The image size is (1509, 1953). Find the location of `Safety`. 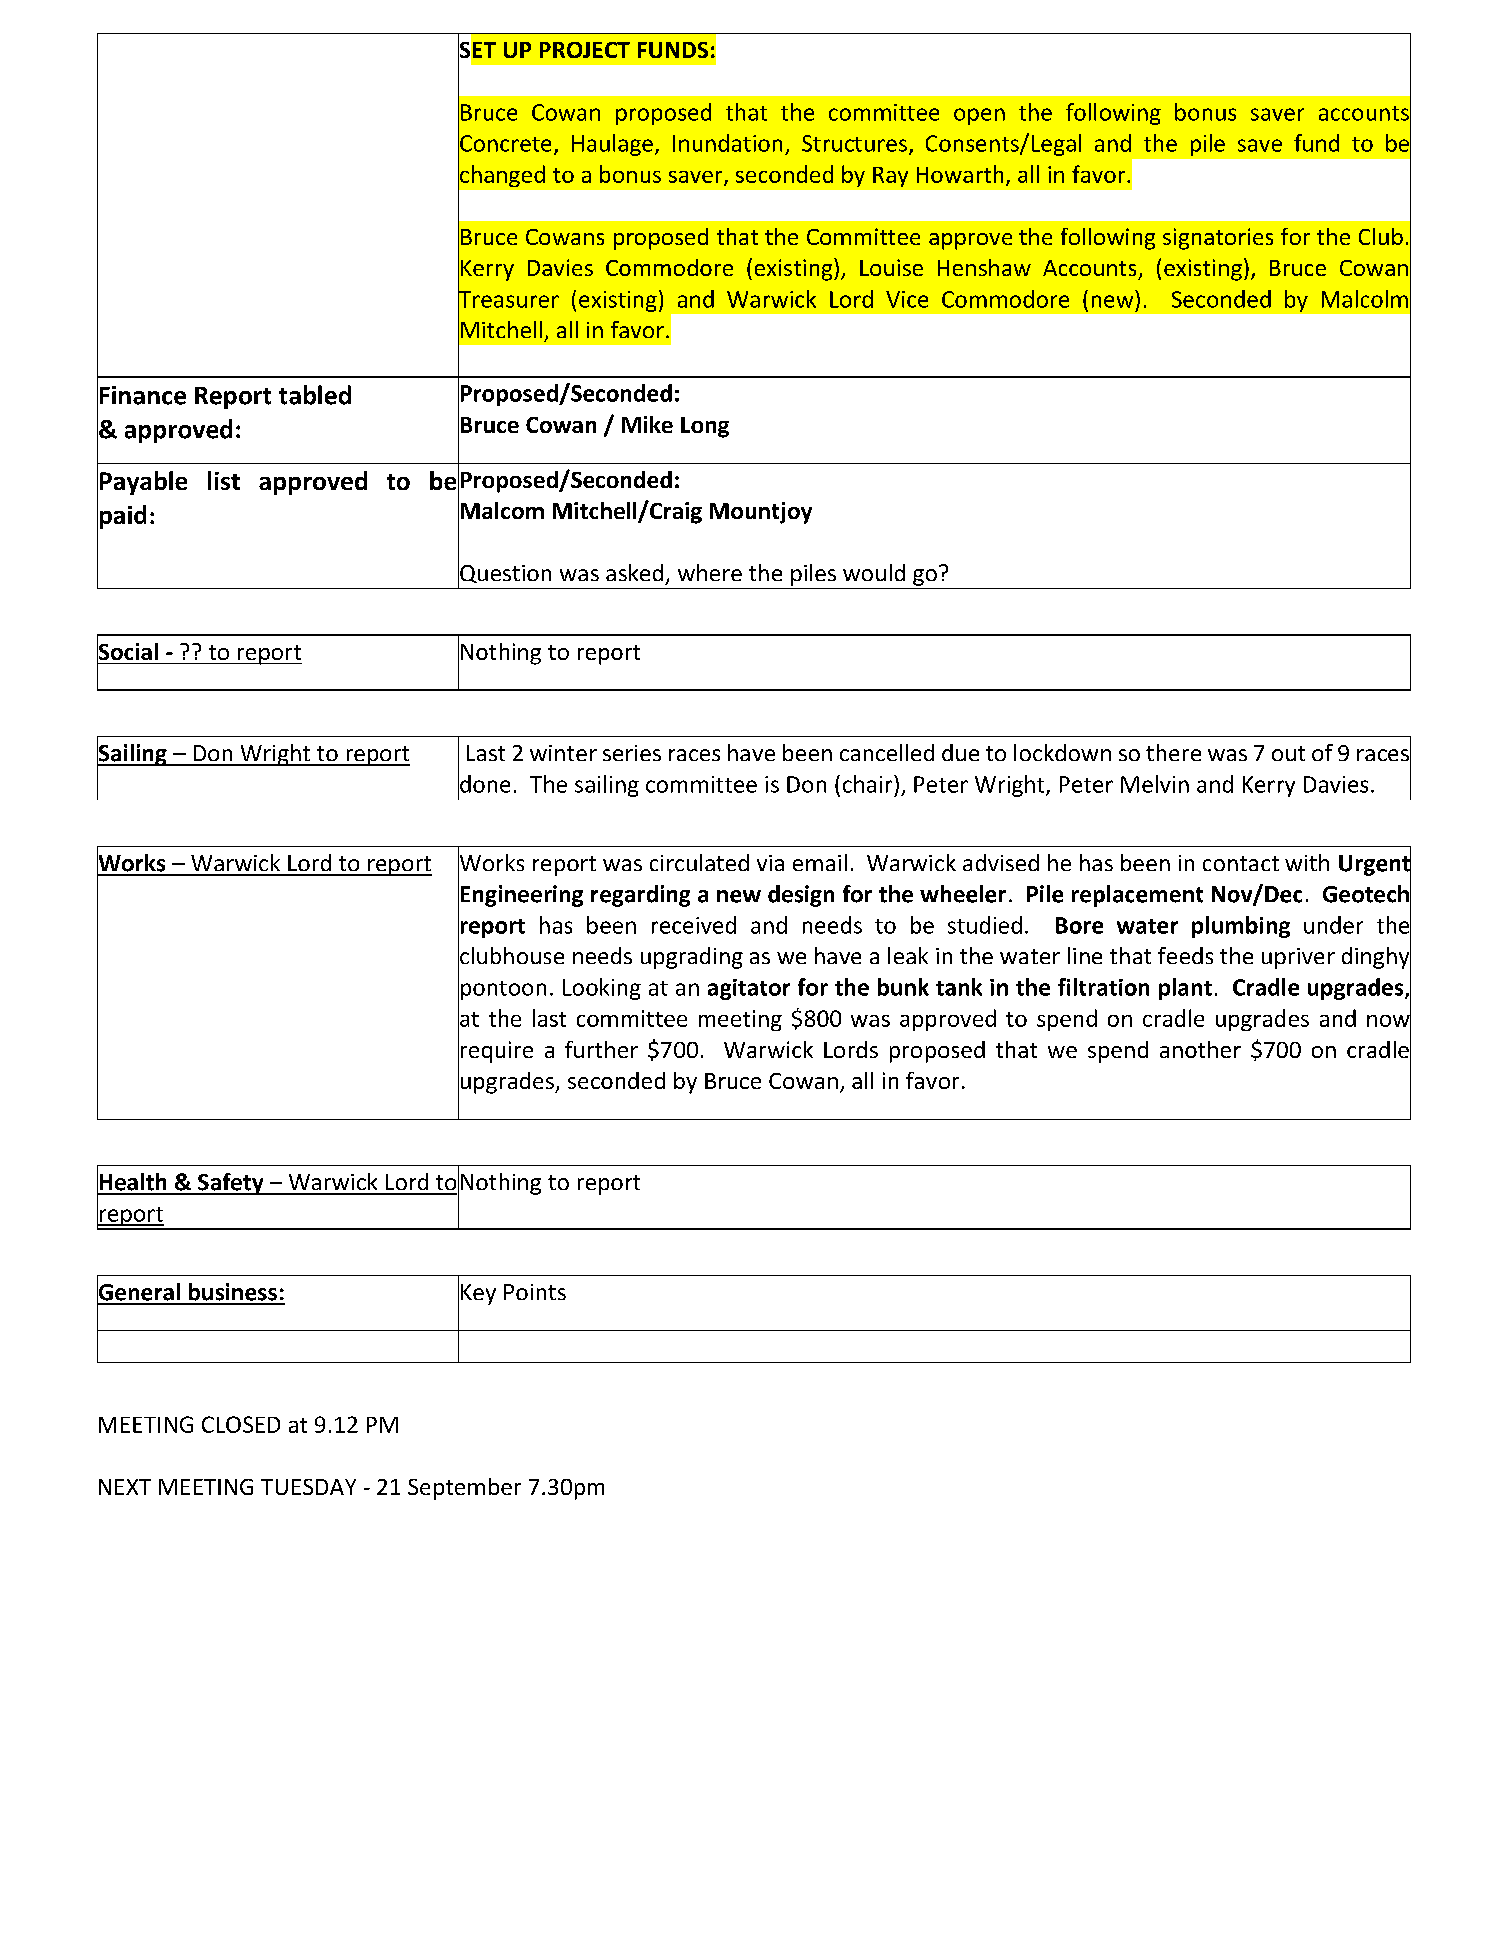

Safety is located at coordinates (231, 1184).
